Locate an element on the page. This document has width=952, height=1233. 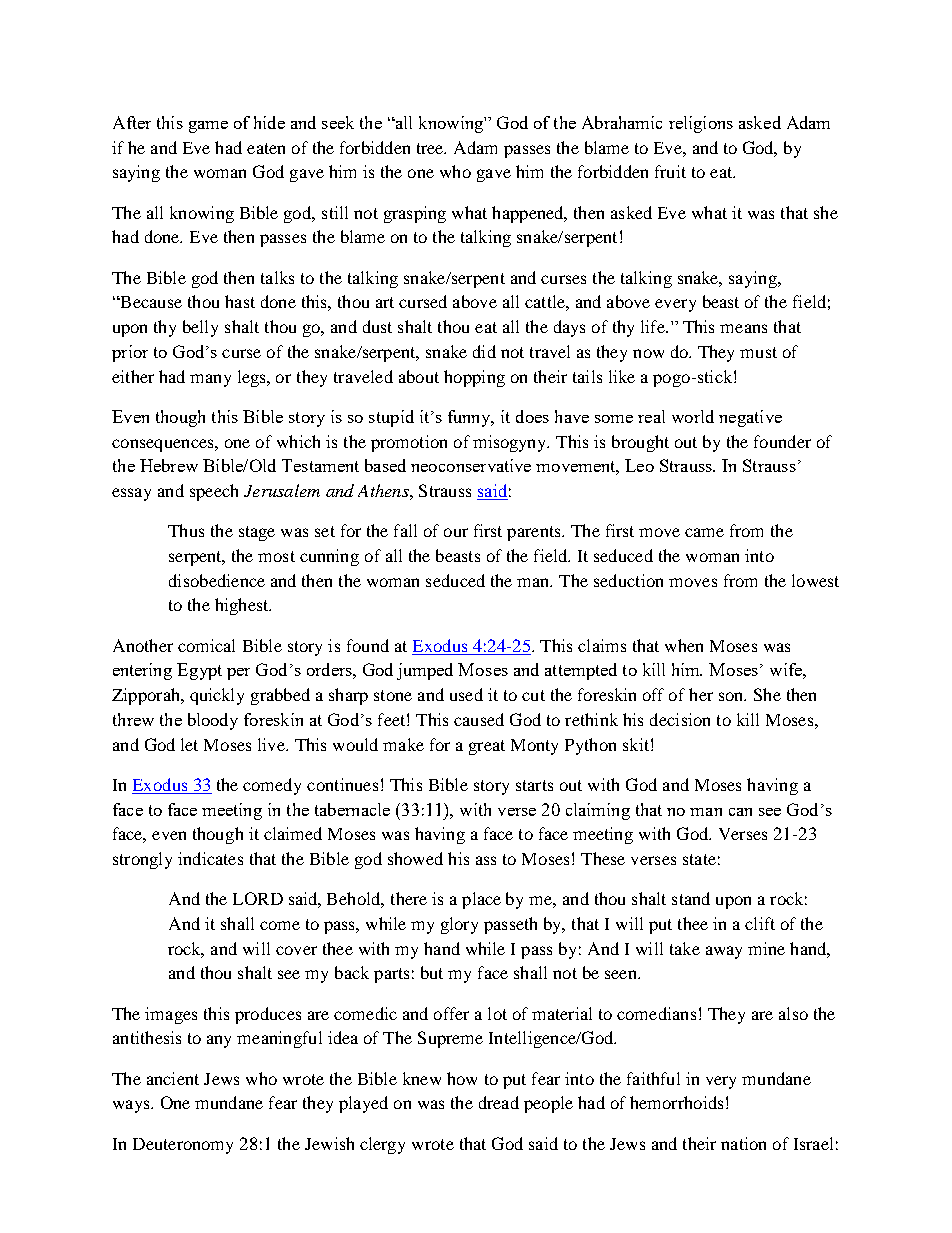
when is located at coordinates (684, 645).
